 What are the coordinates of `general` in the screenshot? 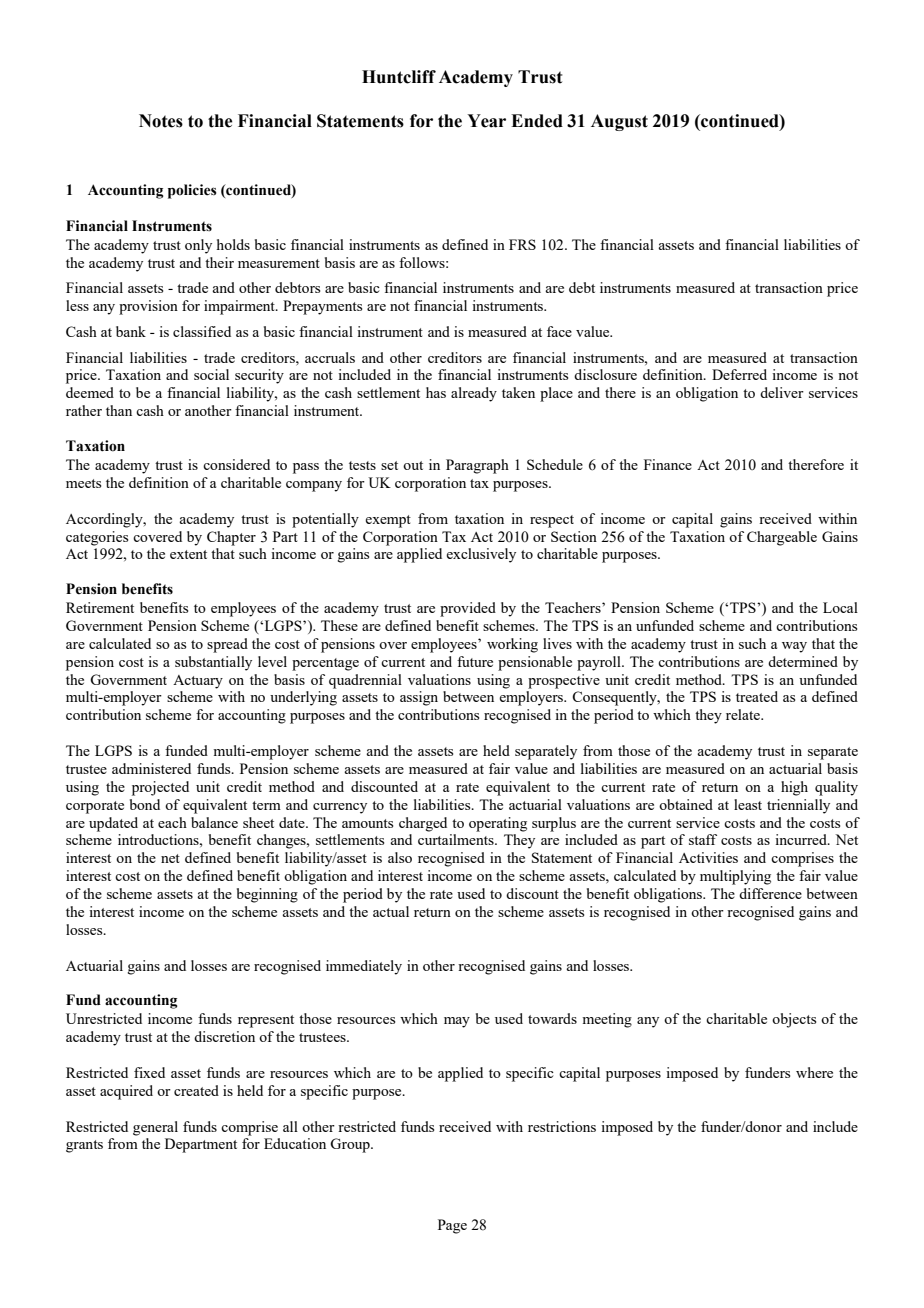 It's located at (155, 1128).
